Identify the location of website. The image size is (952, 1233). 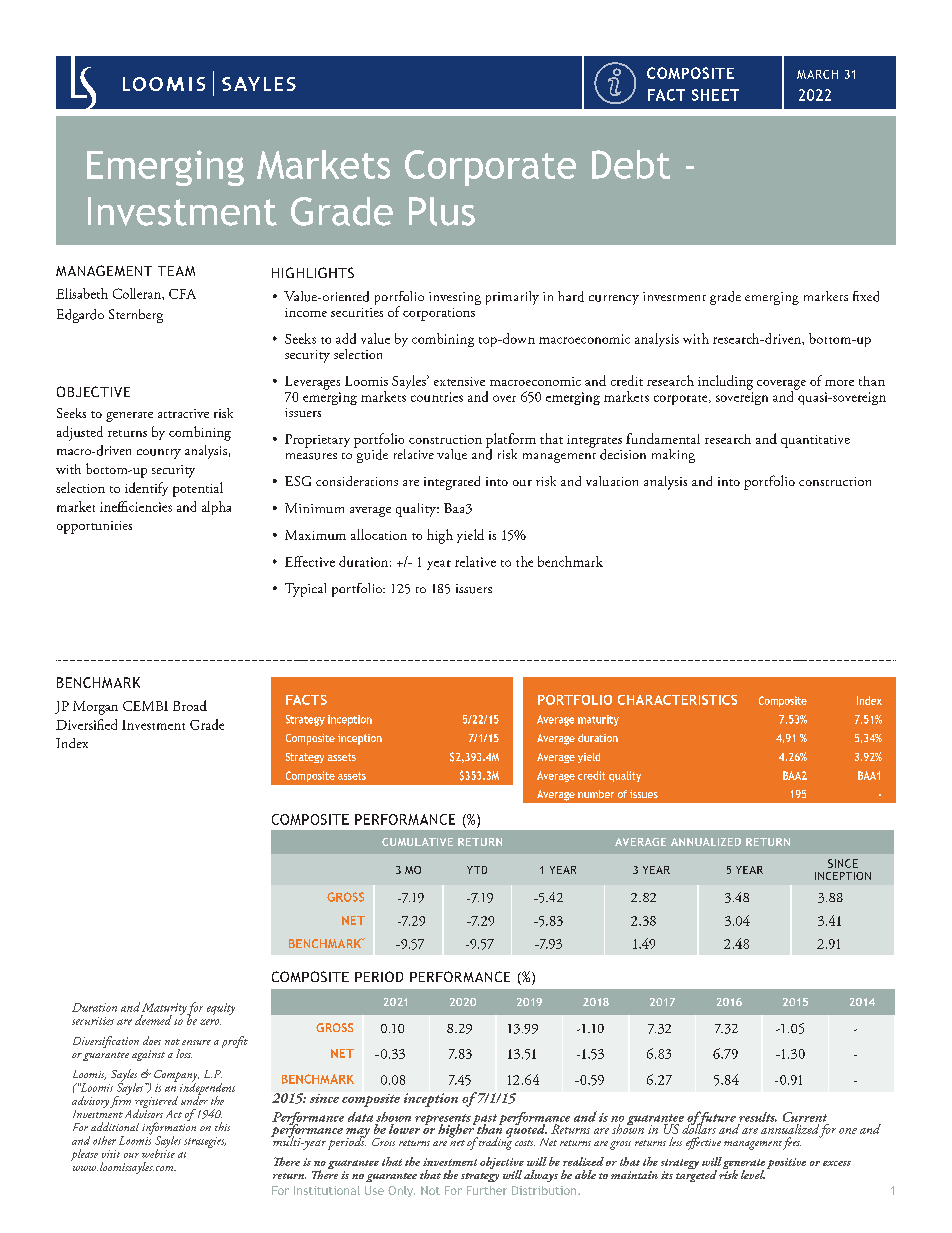
(158, 1152).
